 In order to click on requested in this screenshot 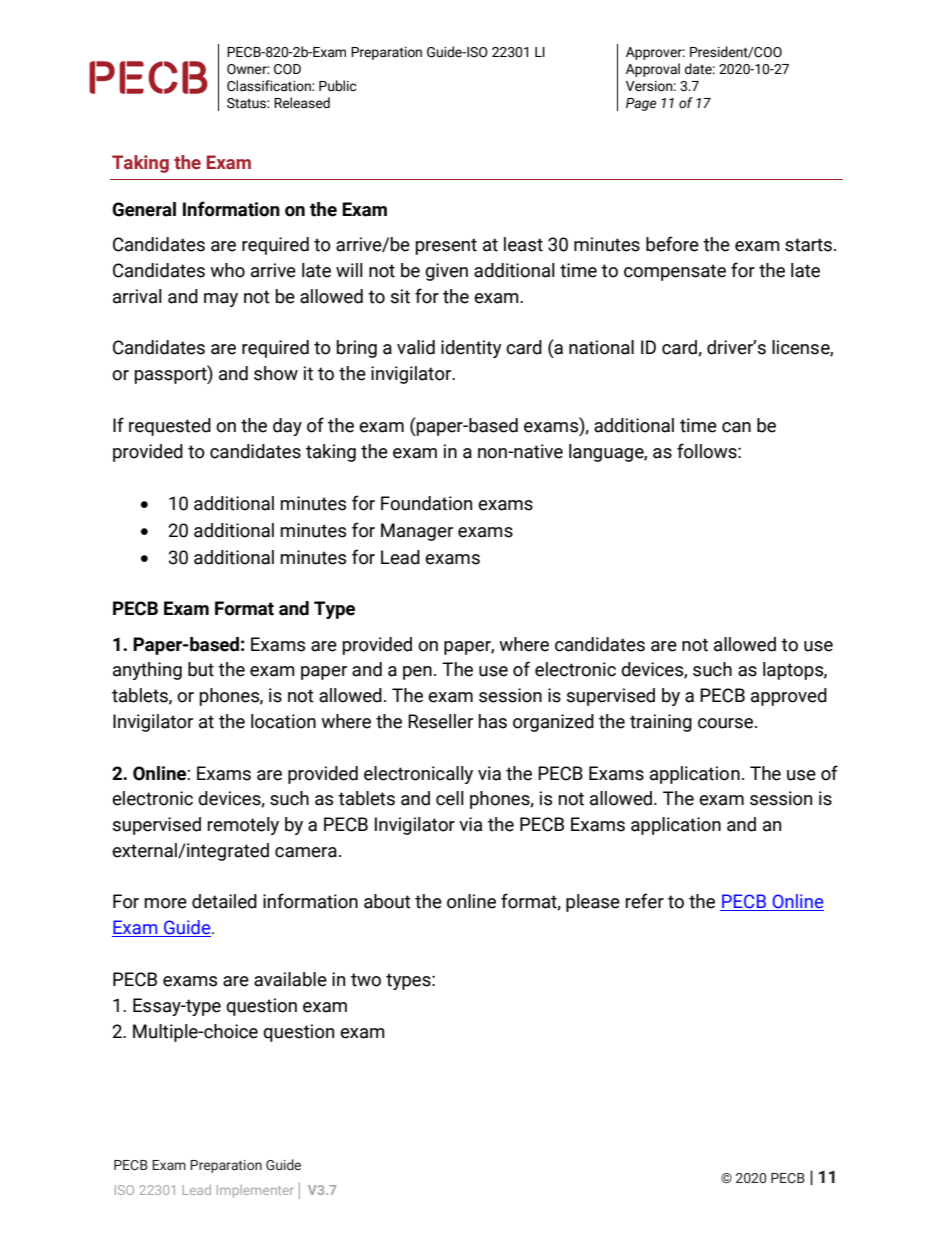, I will do `click(170, 427)`.
